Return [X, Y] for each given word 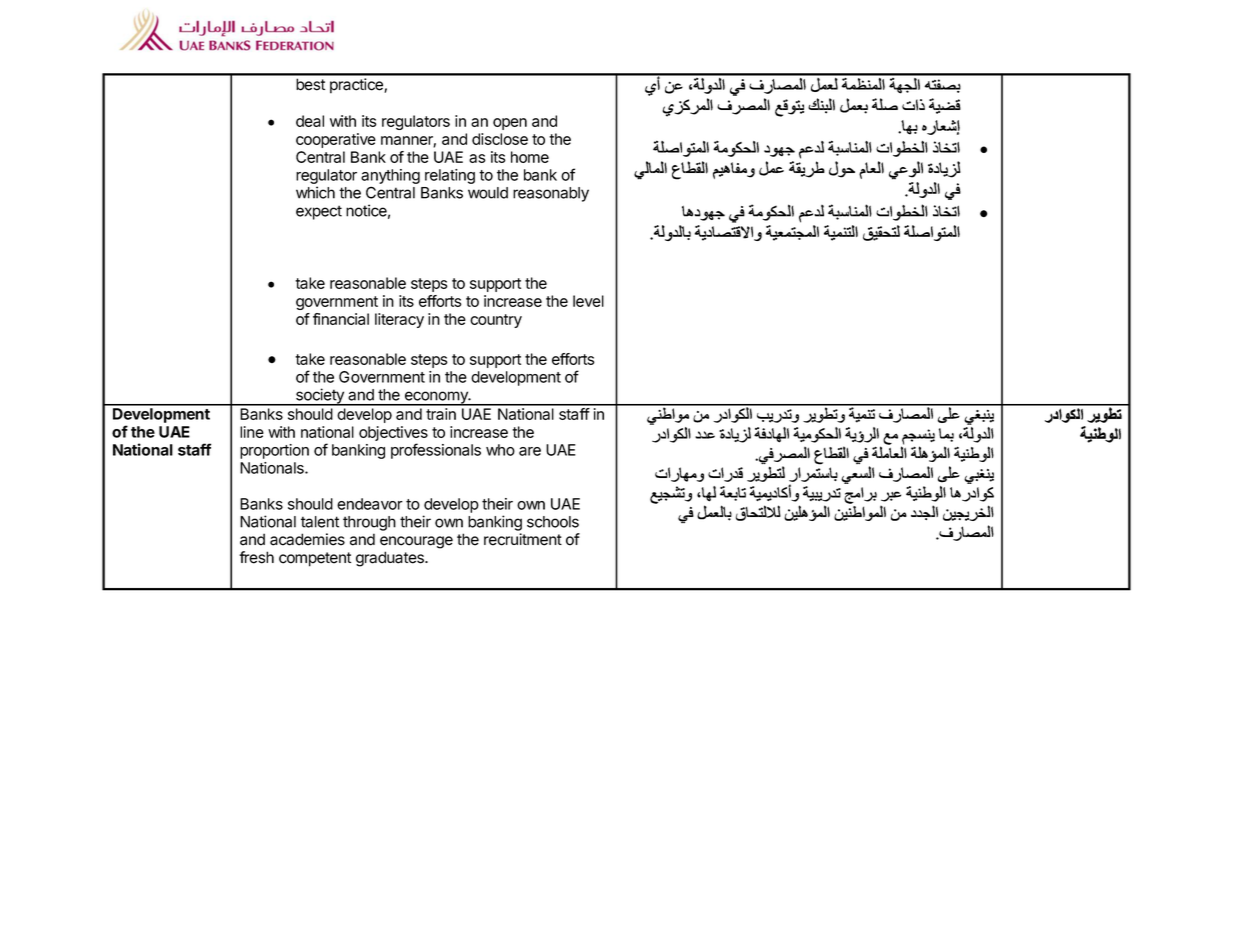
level [588, 301]
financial [341, 319]
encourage [416, 542]
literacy [399, 320]
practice [357, 86]
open [510, 124]
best [310, 84]
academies [307, 539]
